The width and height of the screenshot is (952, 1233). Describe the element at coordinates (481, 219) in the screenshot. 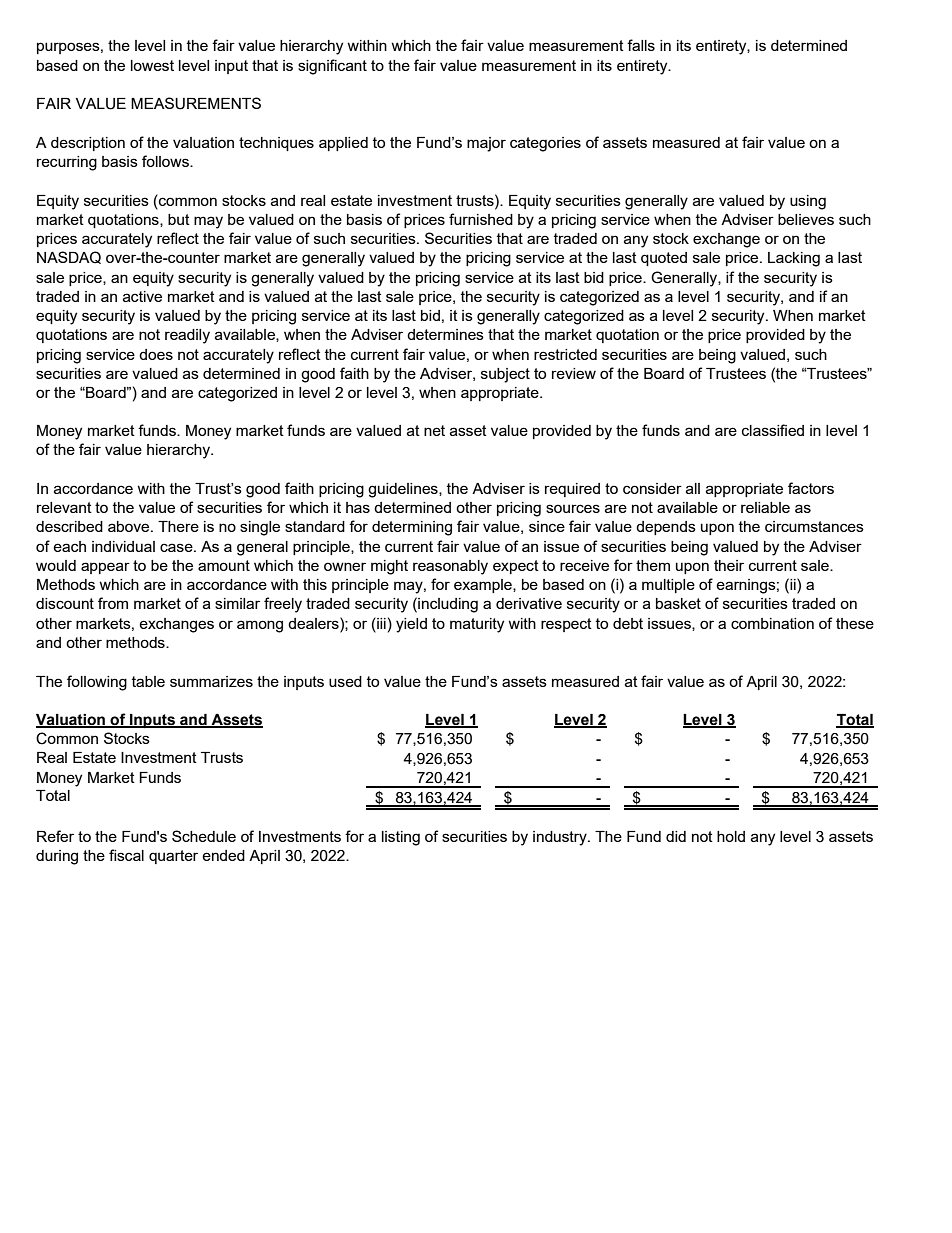

I see `furnished` at that location.
